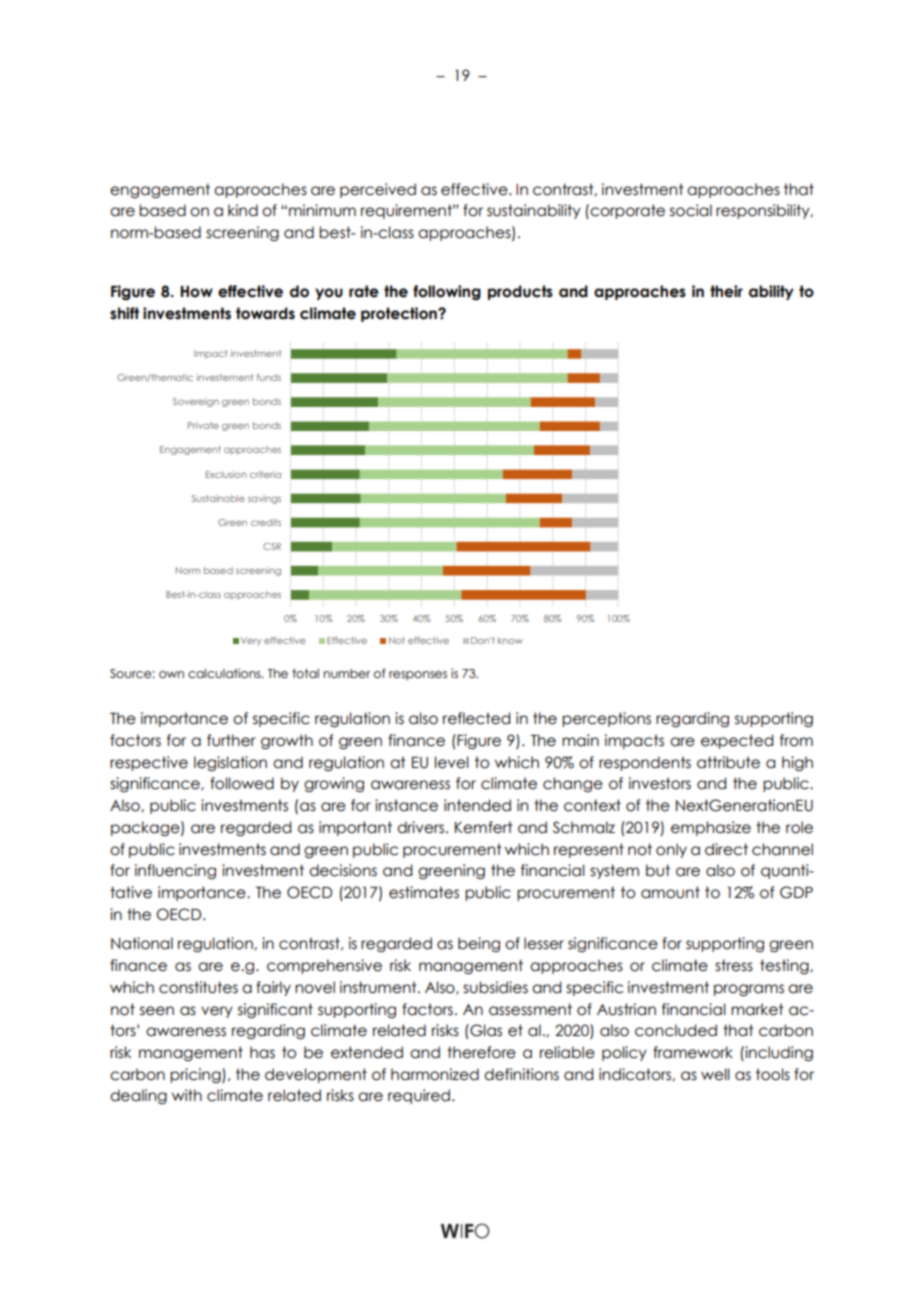  Describe the element at coordinates (218, 498) in the image. I see `Sustainable` at that location.
